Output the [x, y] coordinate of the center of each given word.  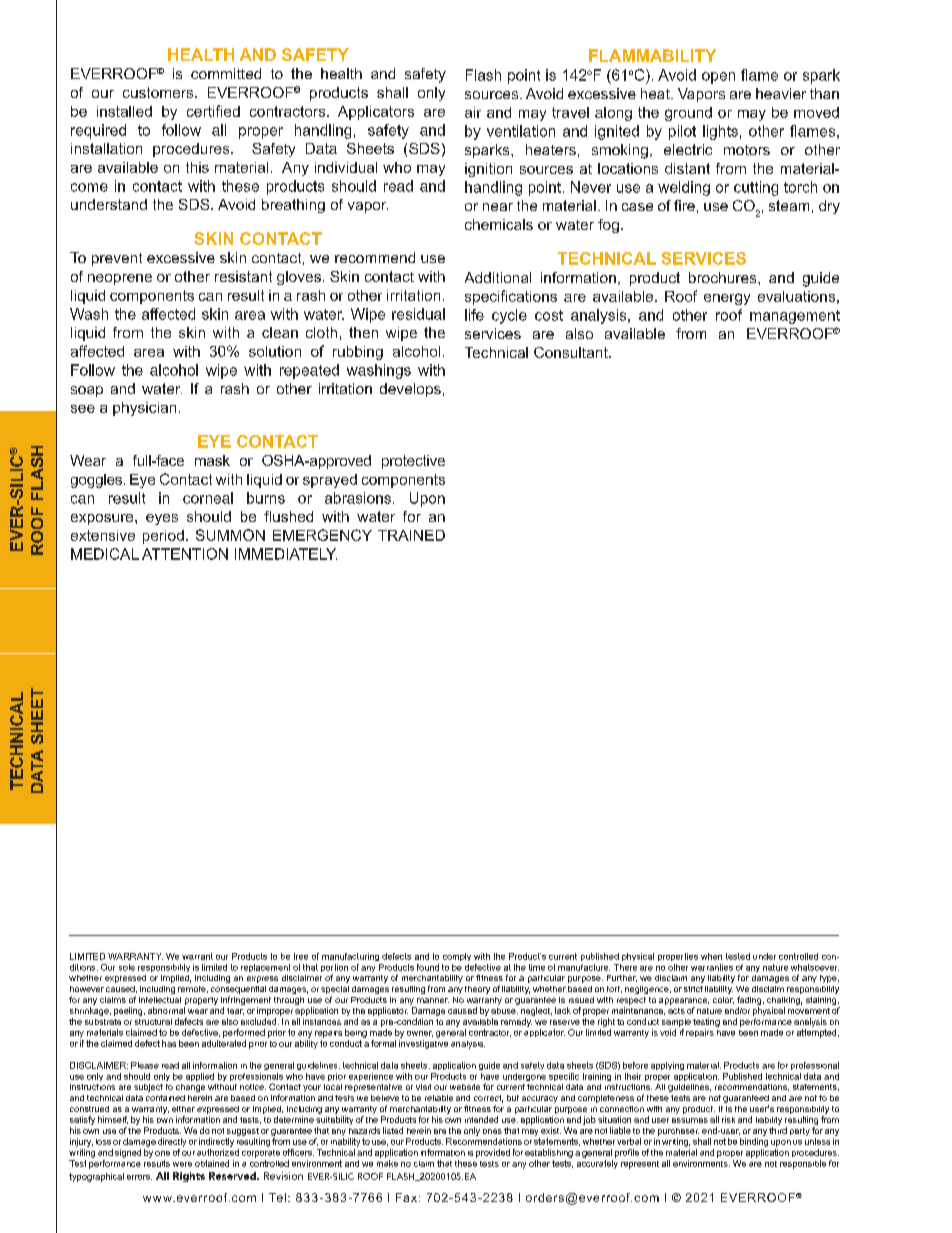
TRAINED [411, 535]
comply [457, 957]
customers [159, 92]
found [428, 967]
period [163, 537]
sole [127, 967]
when [711, 956]
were [182, 1164]
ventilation [521, 131]
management [795, 317]
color [723, 1000]
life [474, 315]
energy [727, 299]
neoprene [120, 279]
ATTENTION [185, 554]
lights [720, 132]
